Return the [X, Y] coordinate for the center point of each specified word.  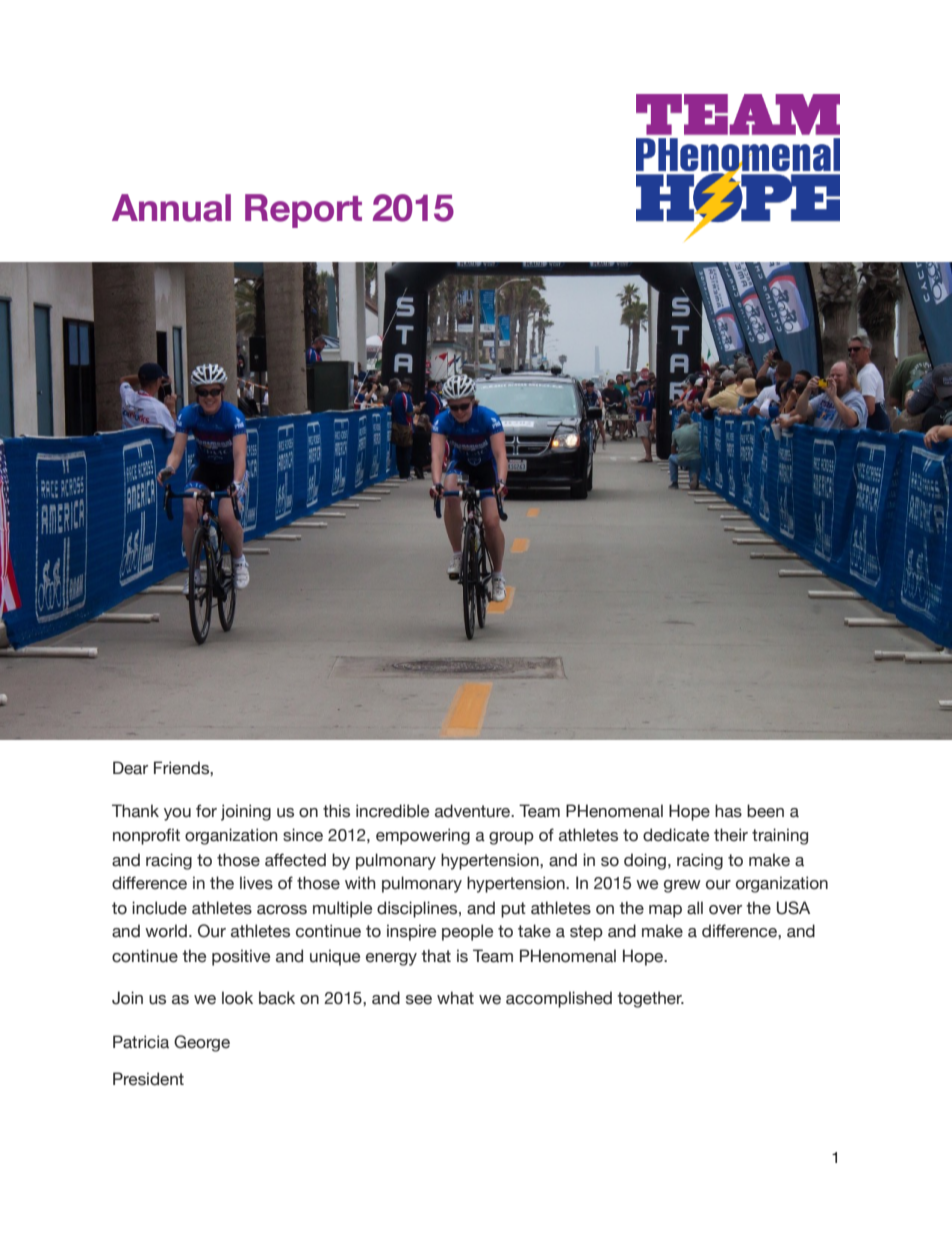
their [731, 835]
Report [303, 211]
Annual [171, 208]
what [455, 998]
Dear [130, 768]
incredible [392, 811]
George [202, 1043]
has [728, 811]
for [206, 811]
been [765, 811]
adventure [474, 811]
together [650, 999]
